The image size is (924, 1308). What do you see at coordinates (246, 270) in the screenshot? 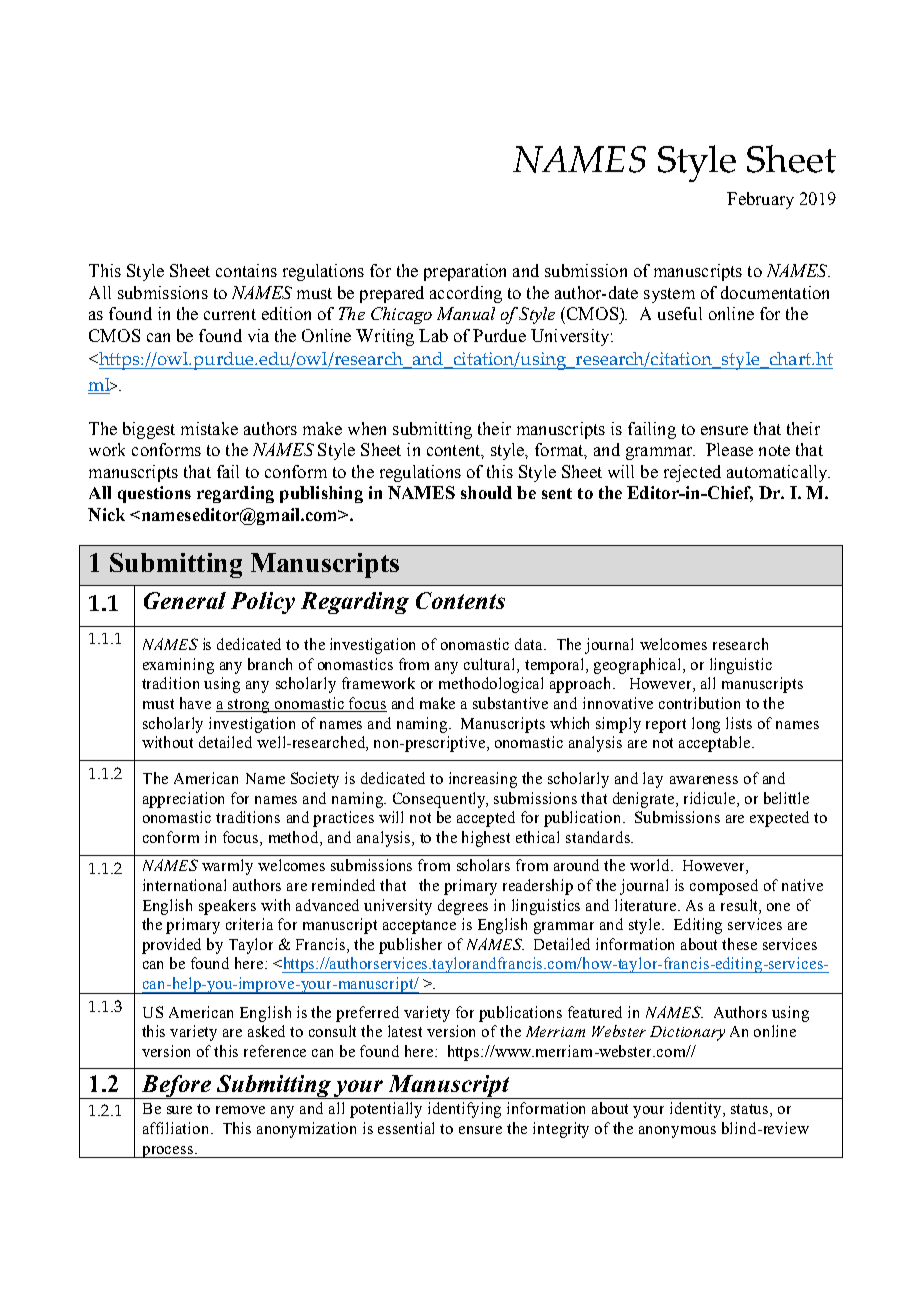
I see `contains` at bounding box center [246, 270].
